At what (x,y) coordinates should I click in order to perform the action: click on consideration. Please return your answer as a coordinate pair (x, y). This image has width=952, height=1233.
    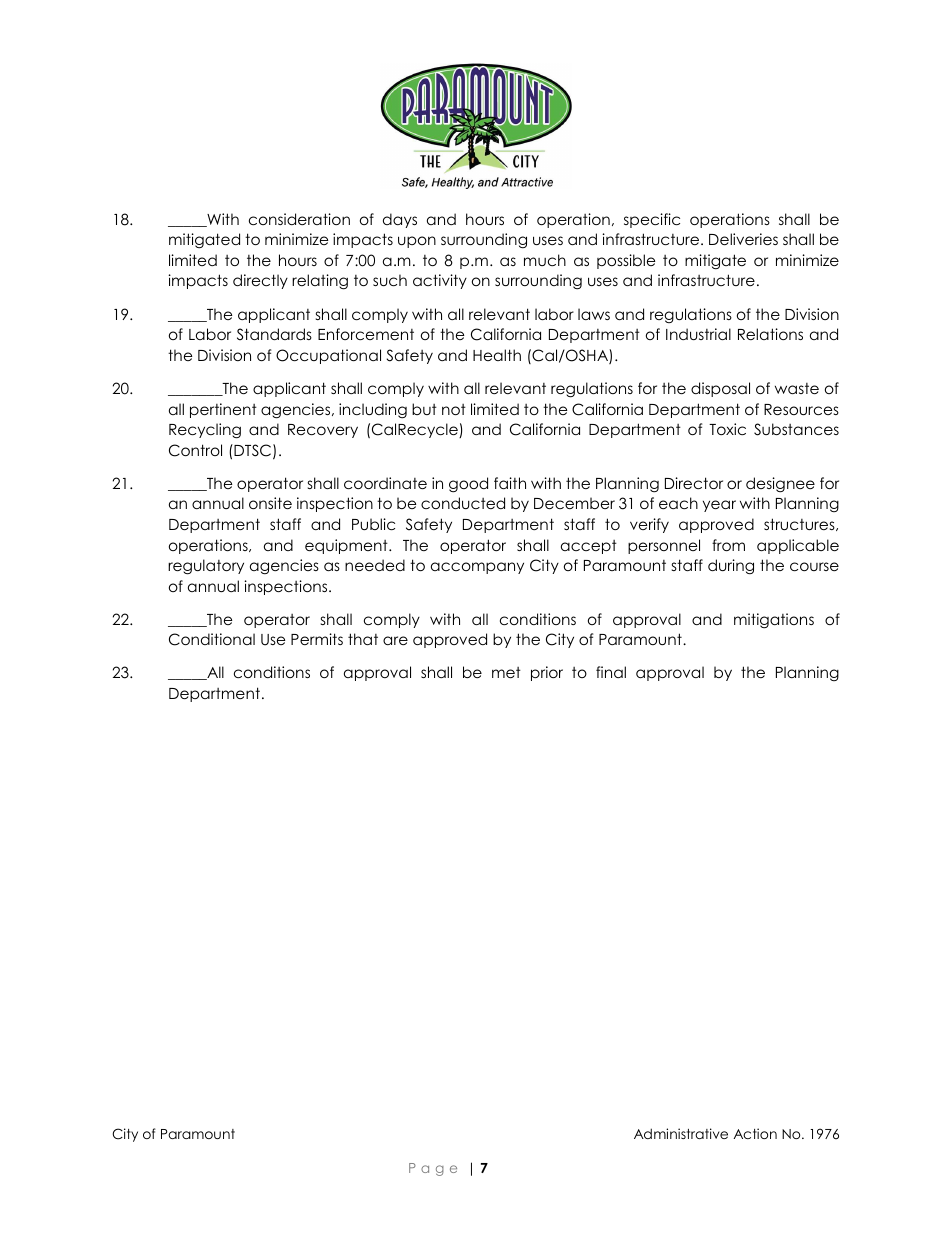
    Looking at the image, I should click on (299, 219).
